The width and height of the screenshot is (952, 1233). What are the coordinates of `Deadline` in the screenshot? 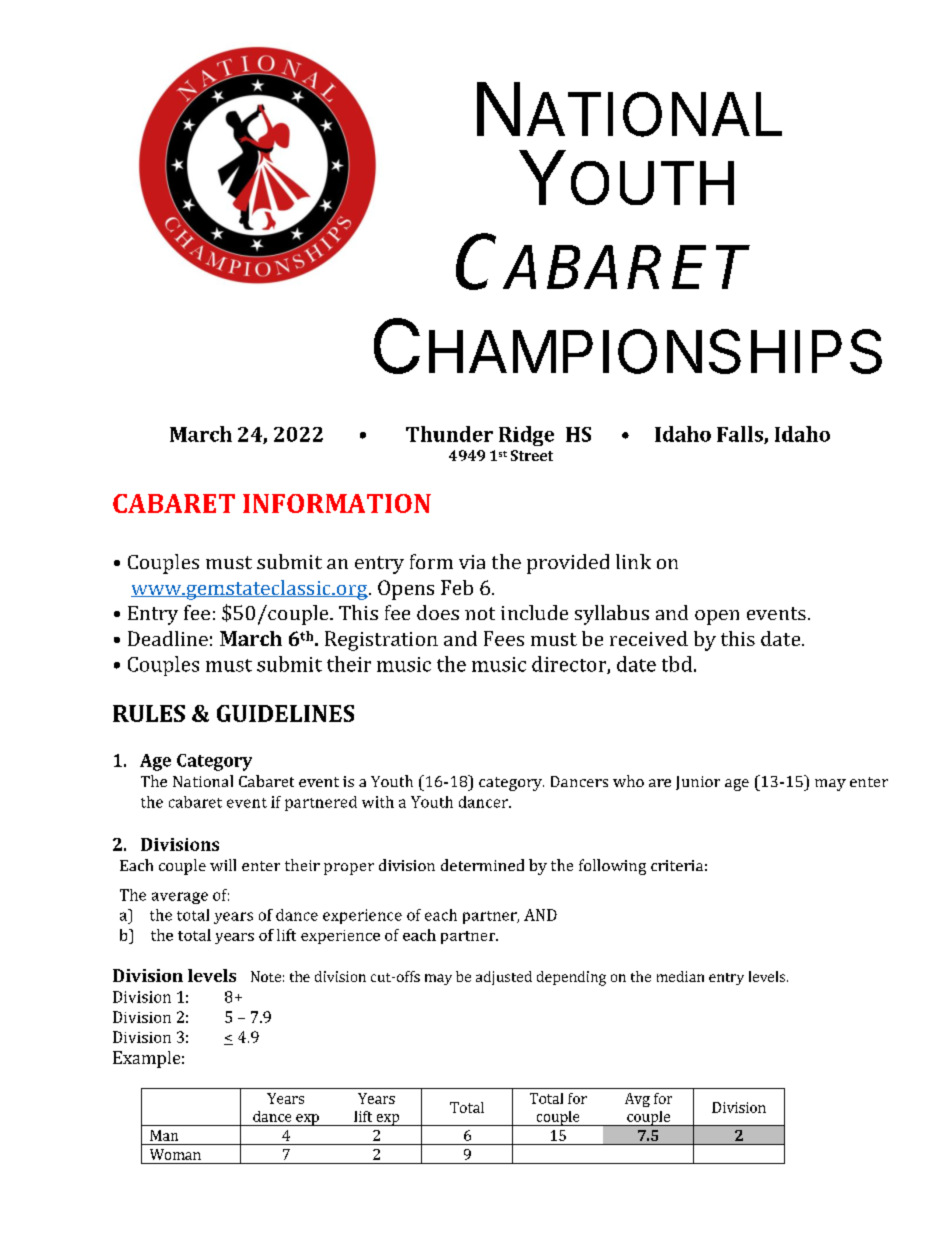 It's located at (168, 638).
